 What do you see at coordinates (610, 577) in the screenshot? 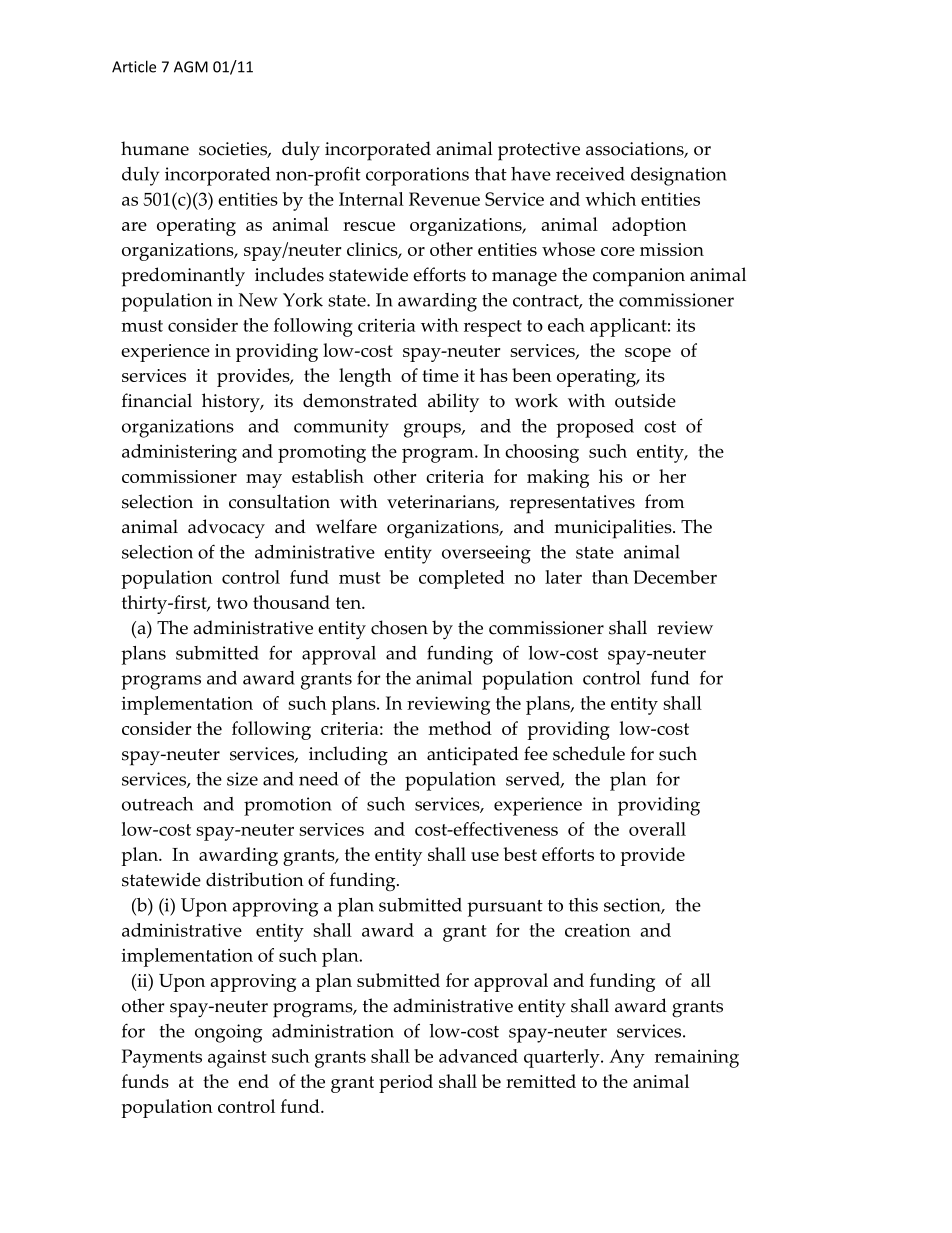
I see `than` at bounding box center [610, 577].
